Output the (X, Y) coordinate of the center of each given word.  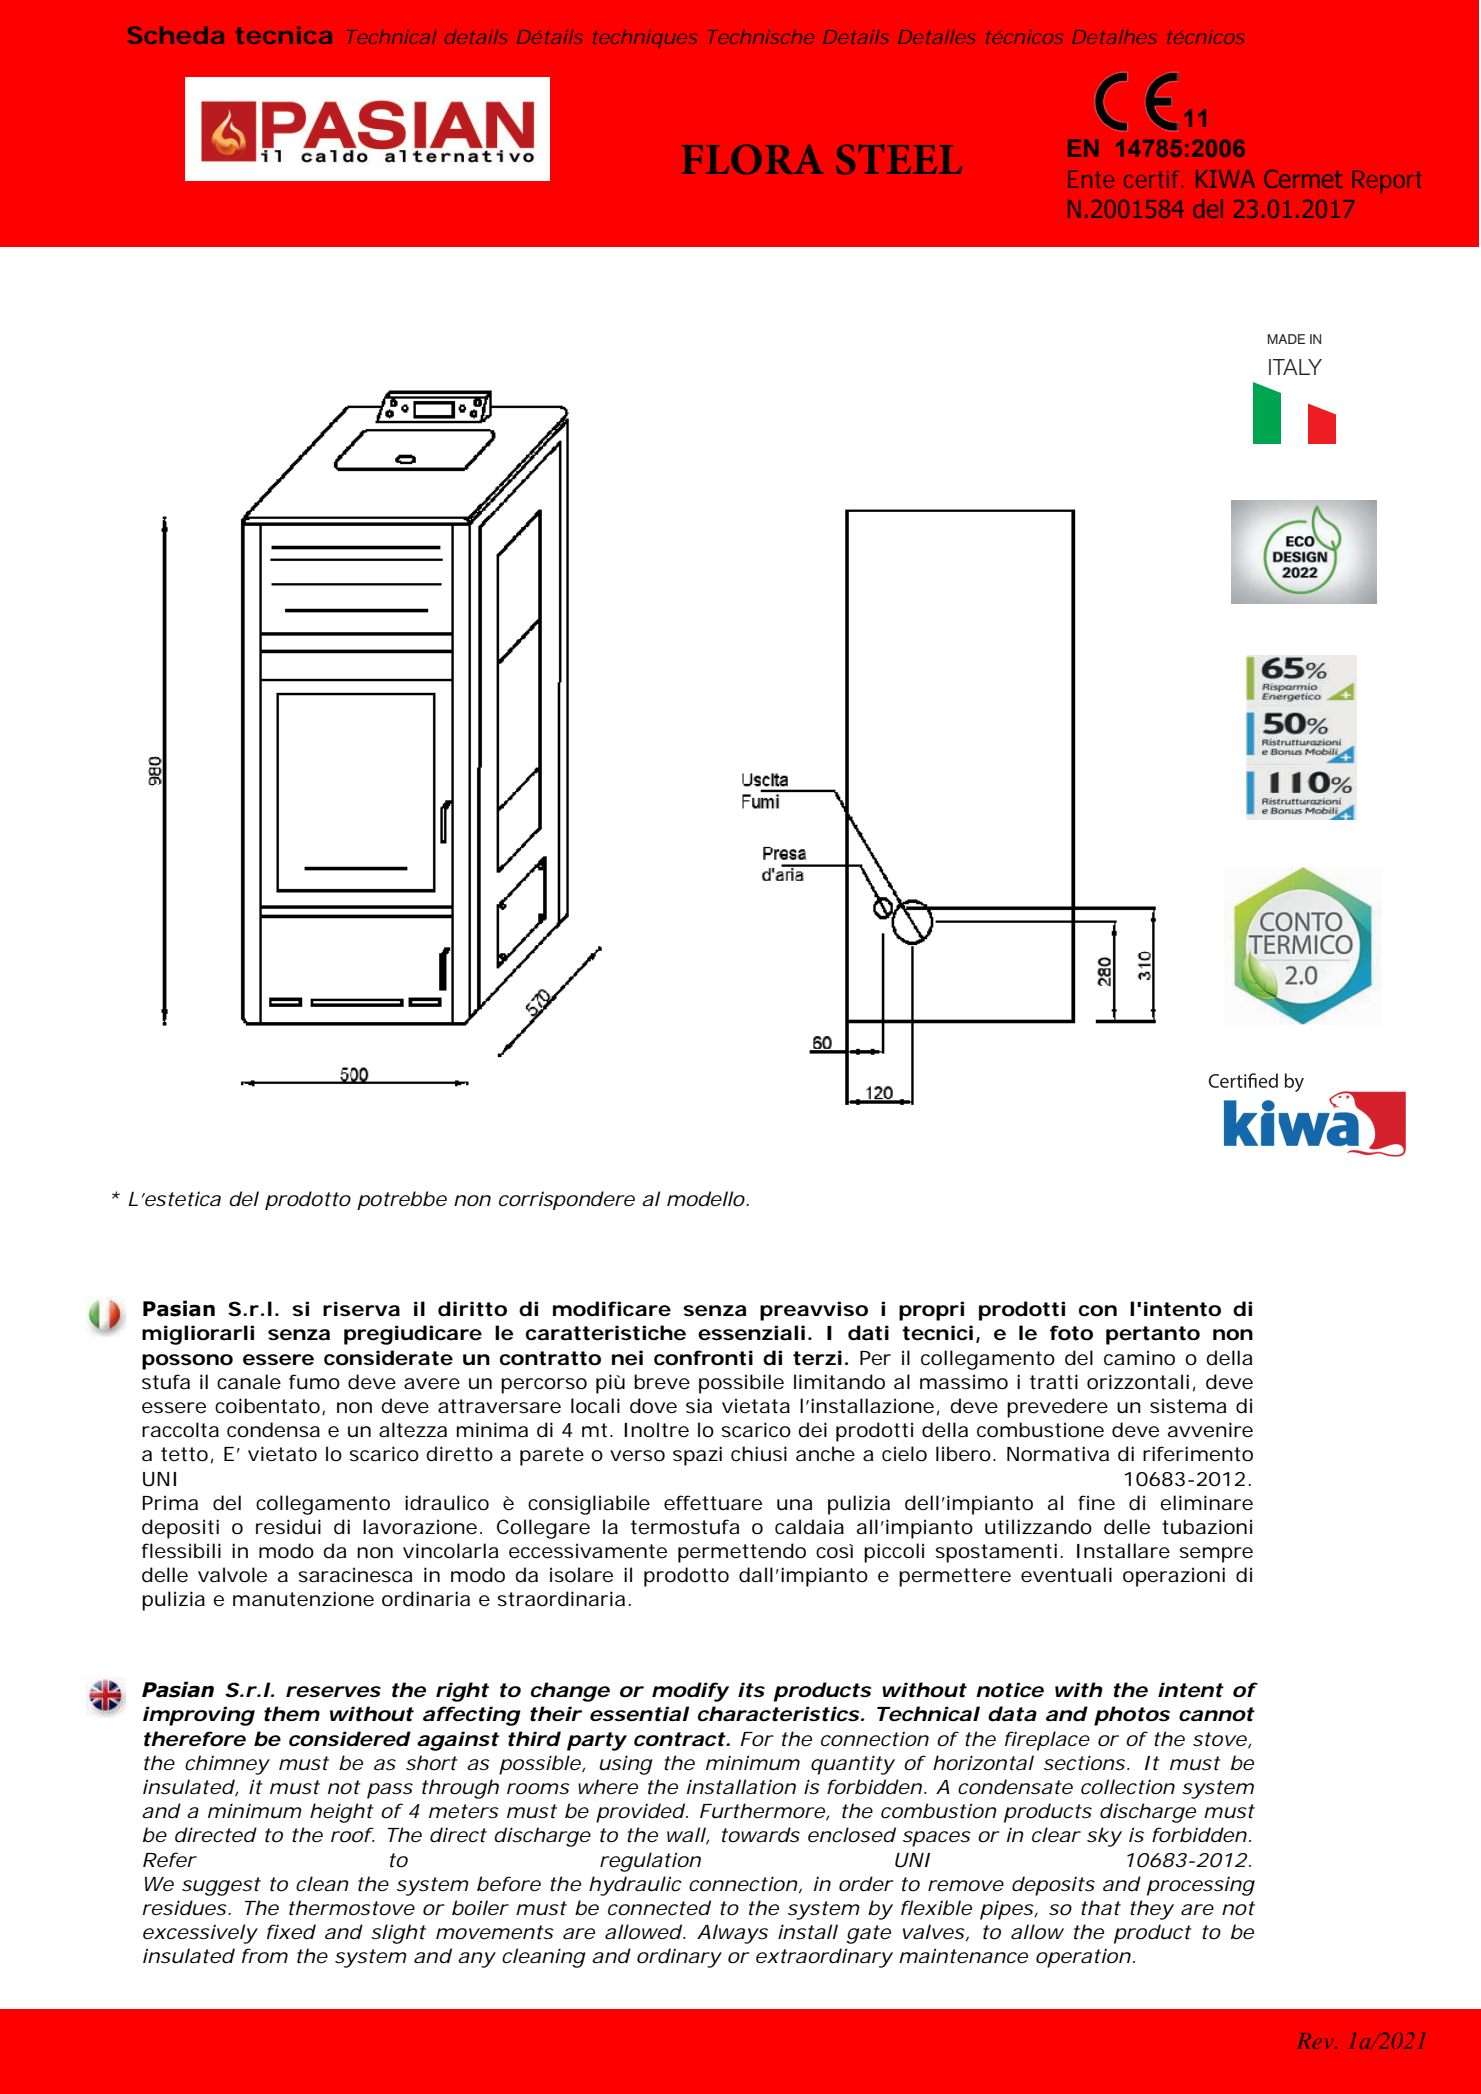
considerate (388, 1358)
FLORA (752, 159)
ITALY (1295, 367)
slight (398, 1934)
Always (732, 1934)
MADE (1286, 339)
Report (1387, 181)
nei (627, 1358)
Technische (761, 37)
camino (1139, 1358)
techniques (645, 39)
